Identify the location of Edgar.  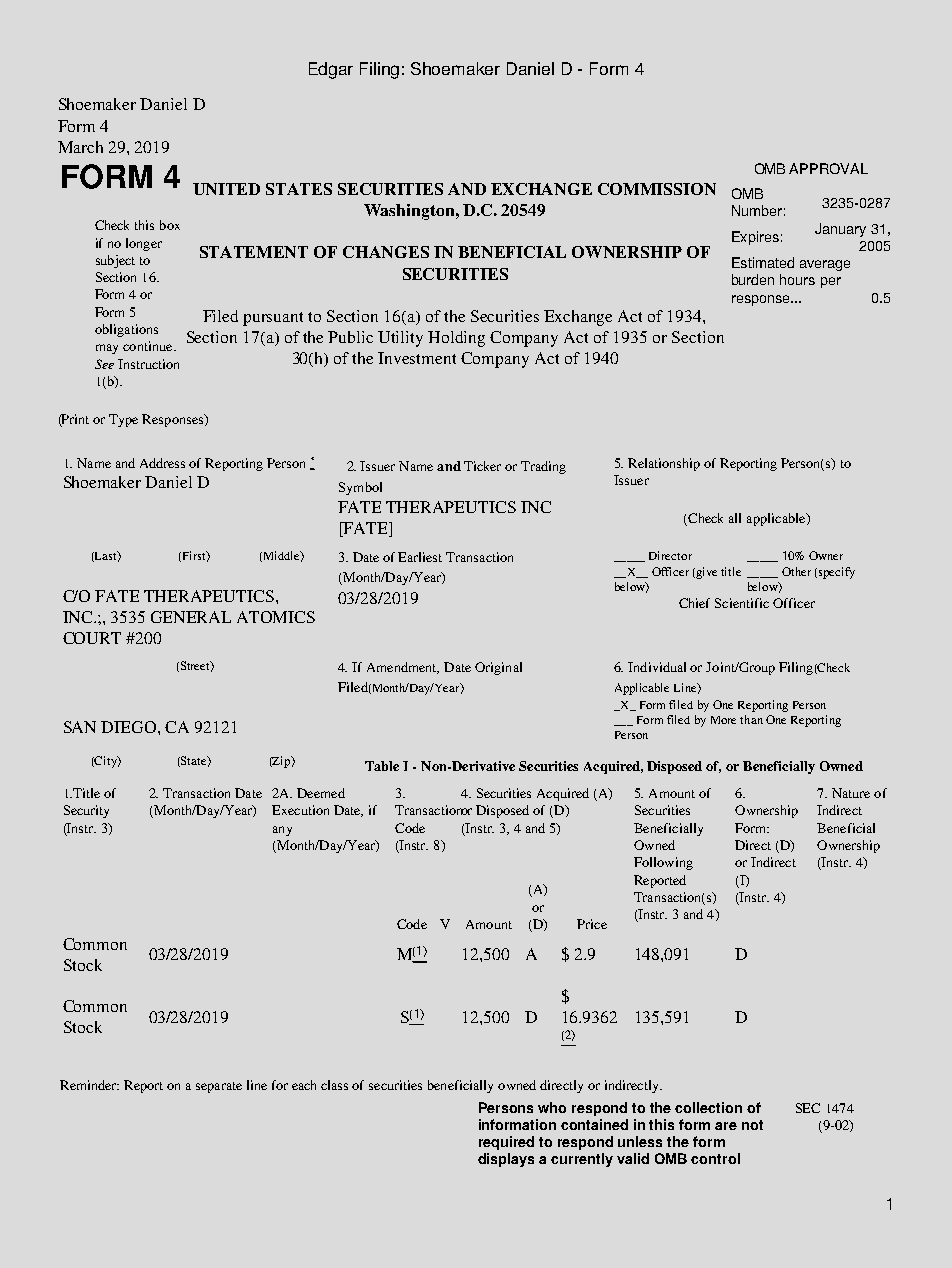
(331, 70).
